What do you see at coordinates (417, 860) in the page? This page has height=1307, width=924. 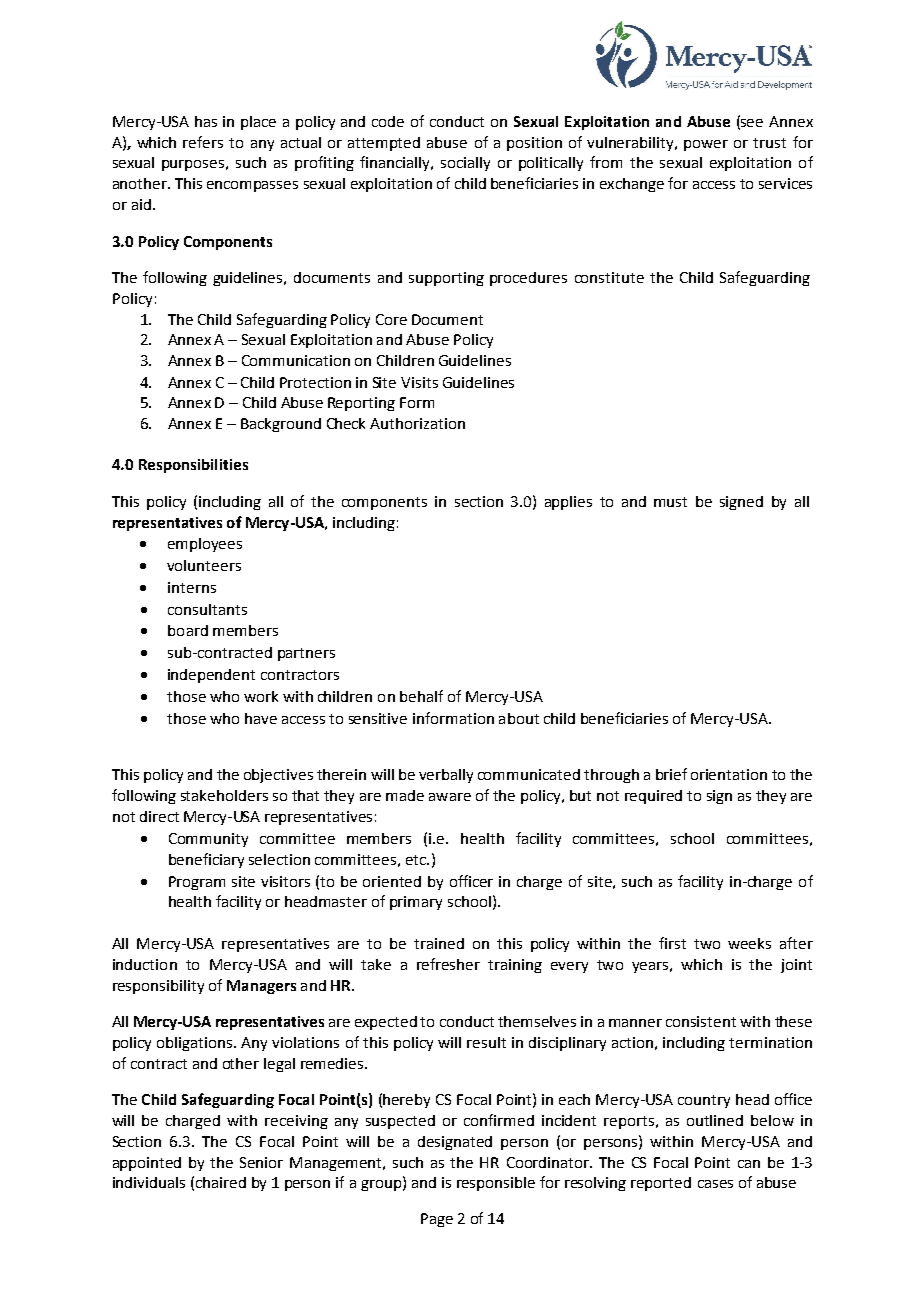 I see `etc` at bounding box center [417, 860].
